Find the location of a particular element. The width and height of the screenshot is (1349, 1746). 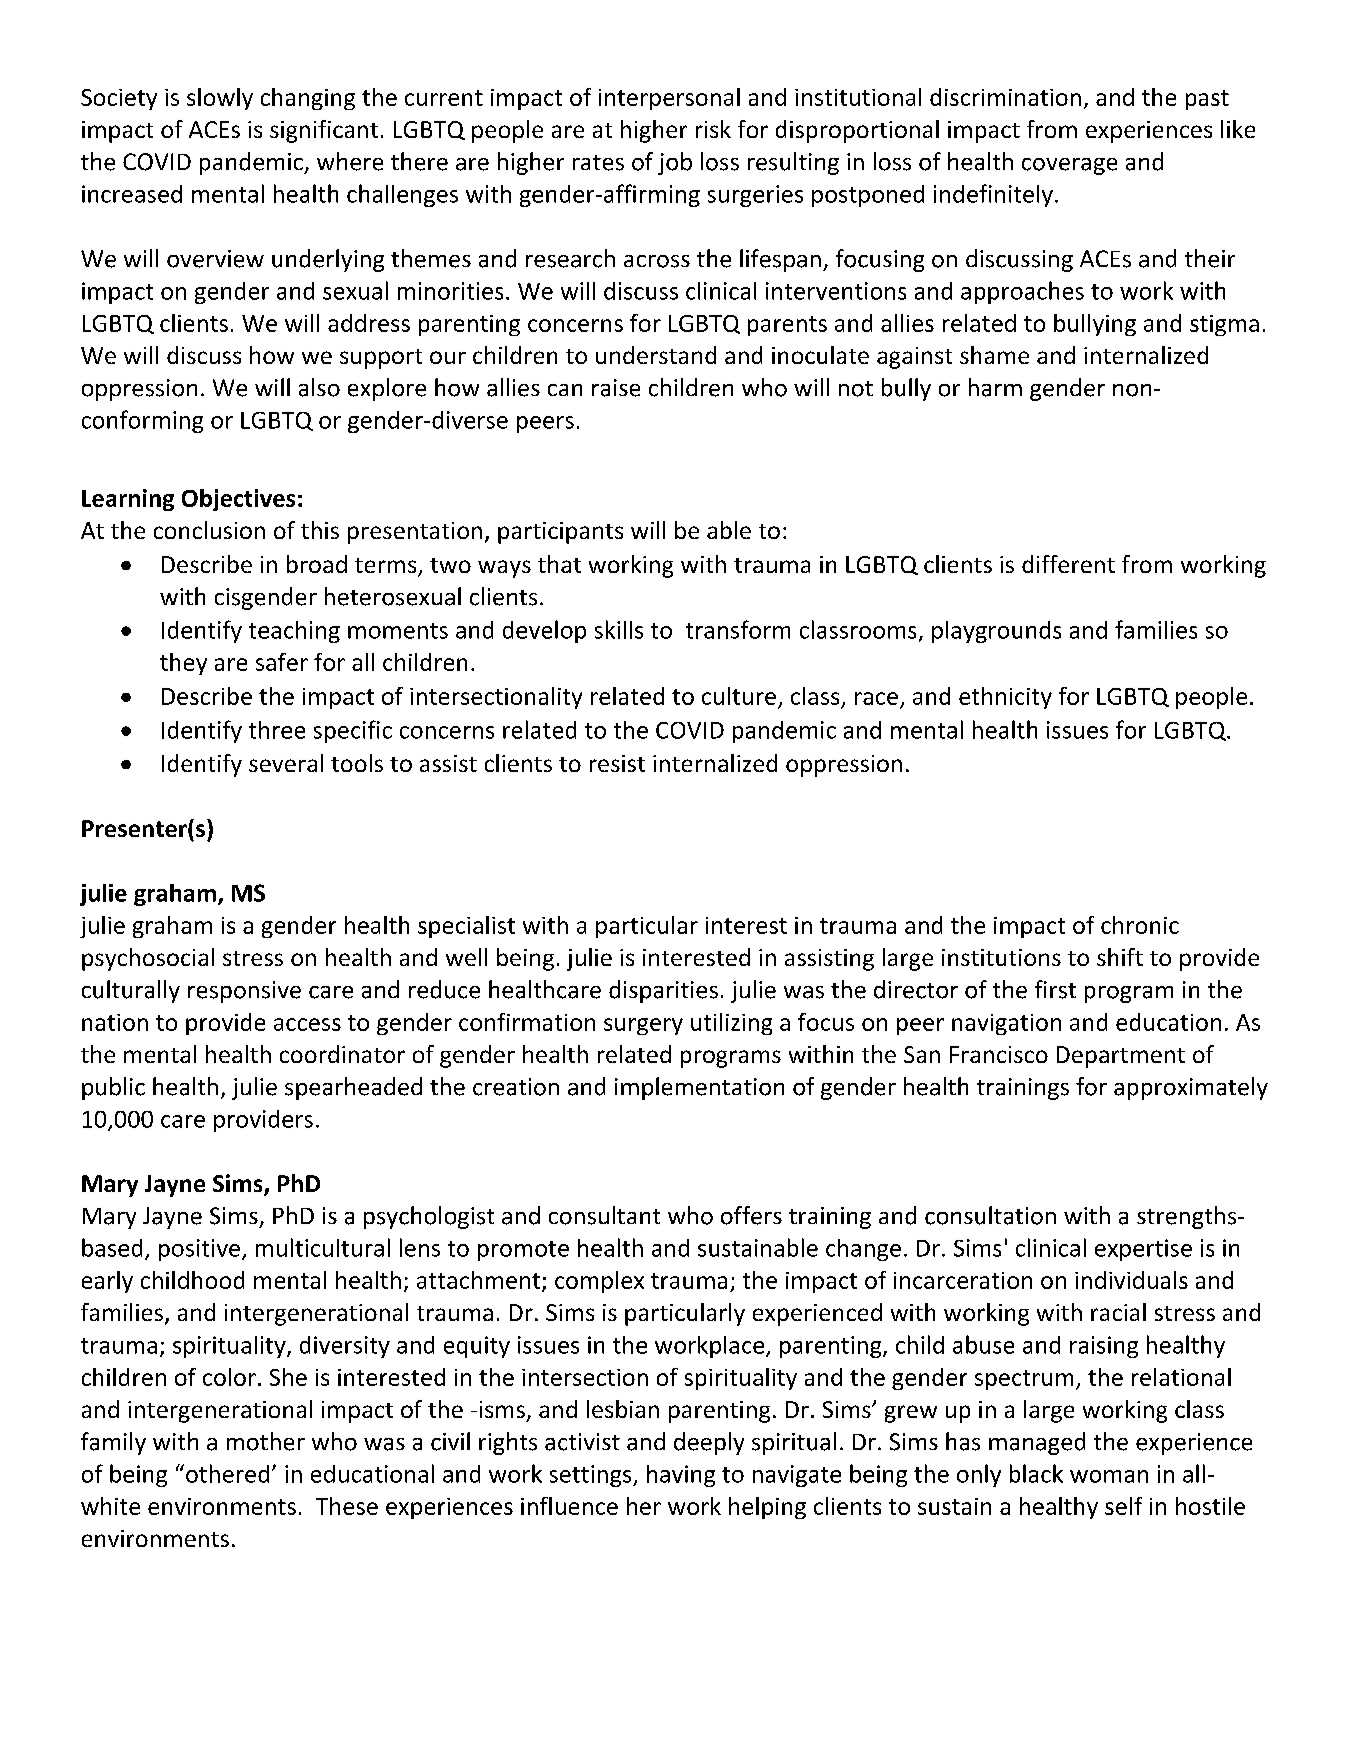

having is located at coordinates (681, 1476).
